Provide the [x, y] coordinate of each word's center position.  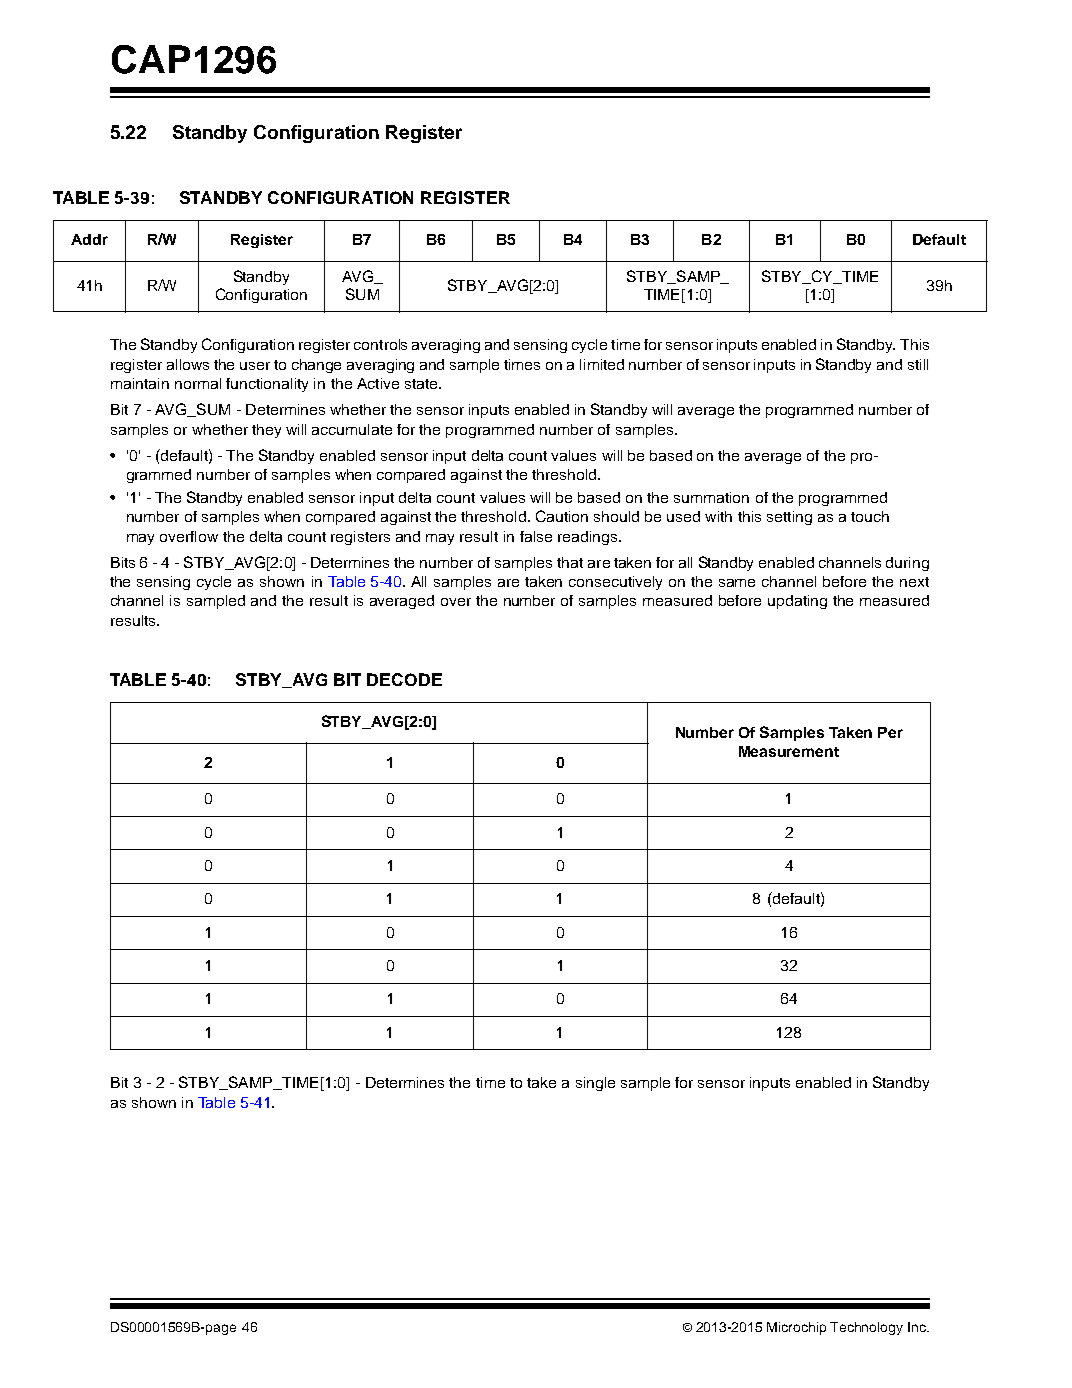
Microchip [796, 1328]
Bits [123, 562]
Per [890, 732]
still [918, 364]
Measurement [789, 751]
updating [797, 602]
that [570, 562]
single [595, 1084]
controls [380, 344]
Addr [89, 239]
